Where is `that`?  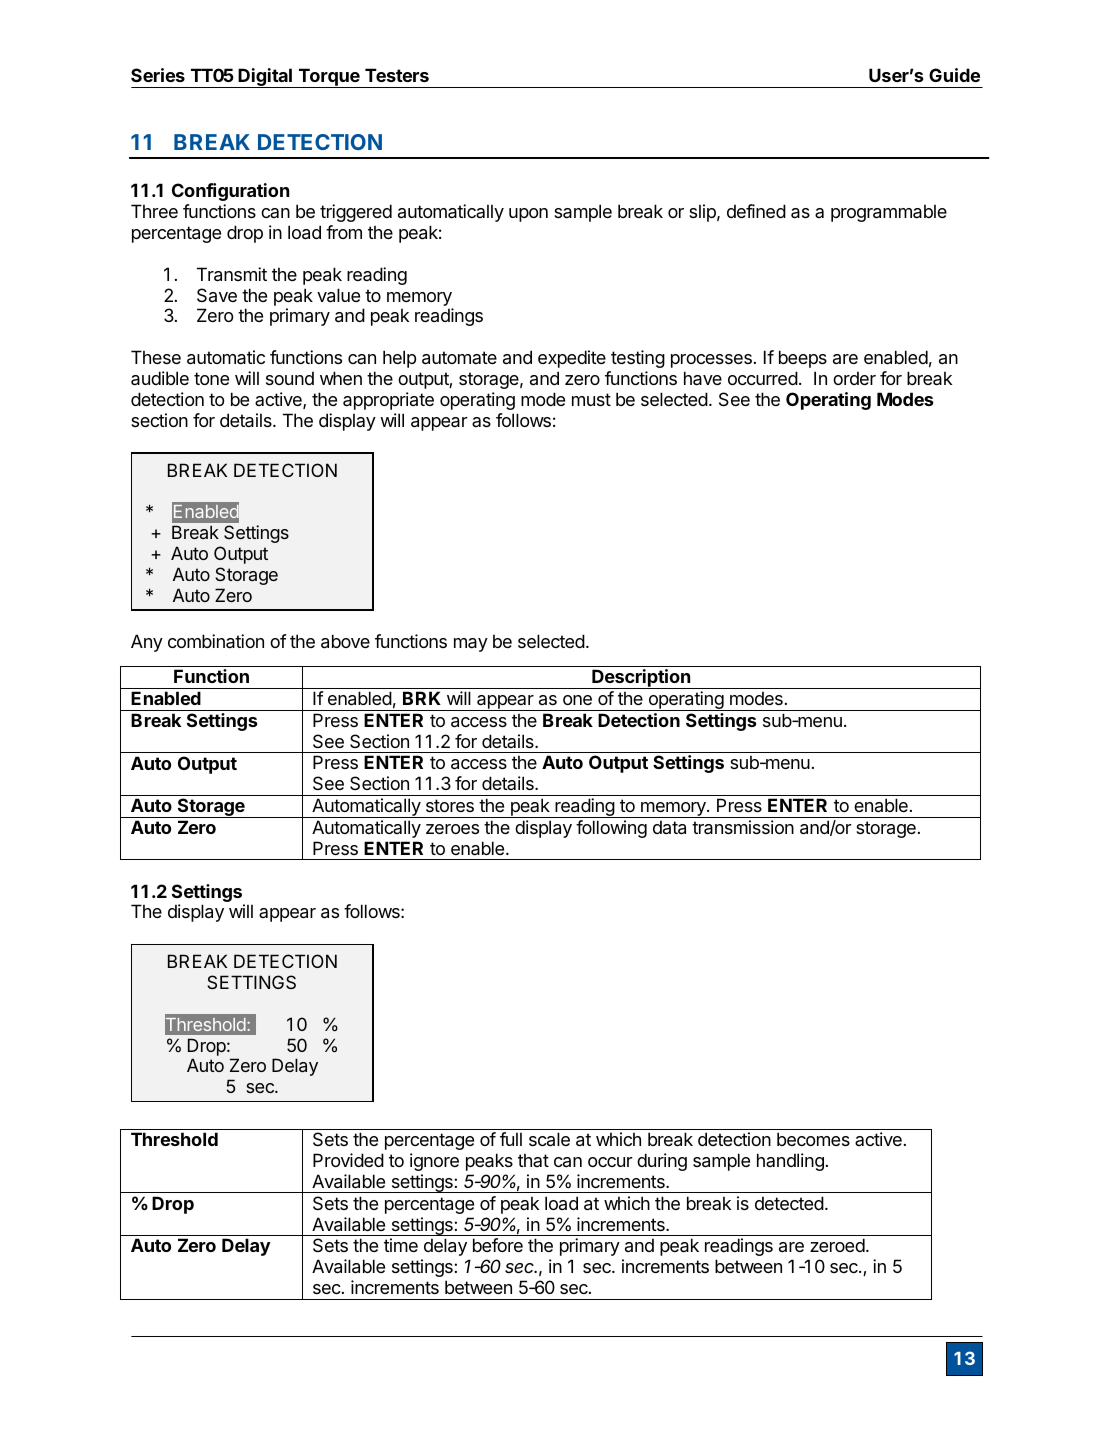 that is located at coordinates (533, 1160).
